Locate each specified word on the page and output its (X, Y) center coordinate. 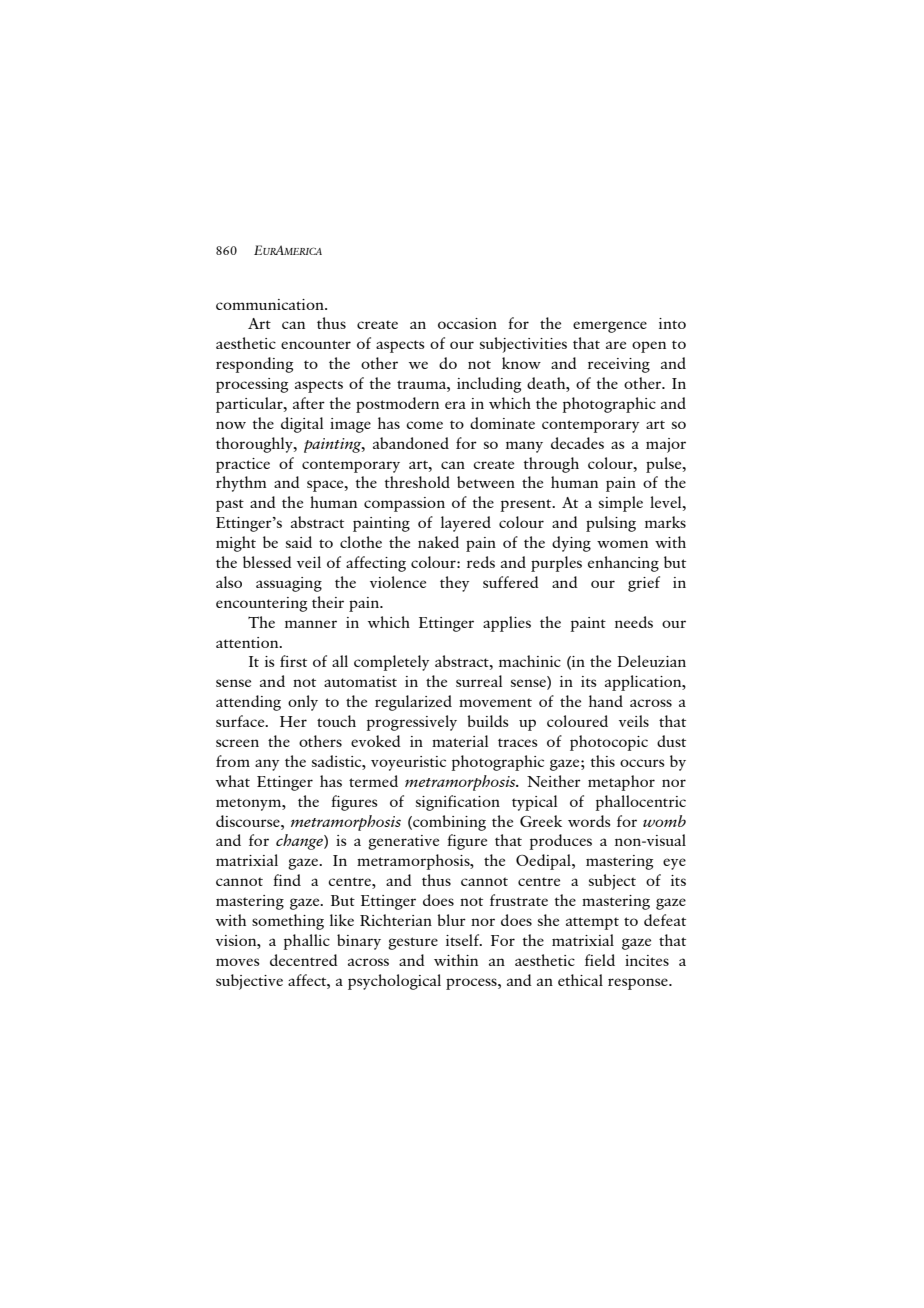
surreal (479, 681)
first (293, 661)
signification (458, 803)
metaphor (621, 783)
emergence (610, 327)
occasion (467, 323)
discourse (249, 821)
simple (621, 504)
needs (634, 622)
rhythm (241, 484)
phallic (307, 942)
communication (271, 304)
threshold (417, 482)
